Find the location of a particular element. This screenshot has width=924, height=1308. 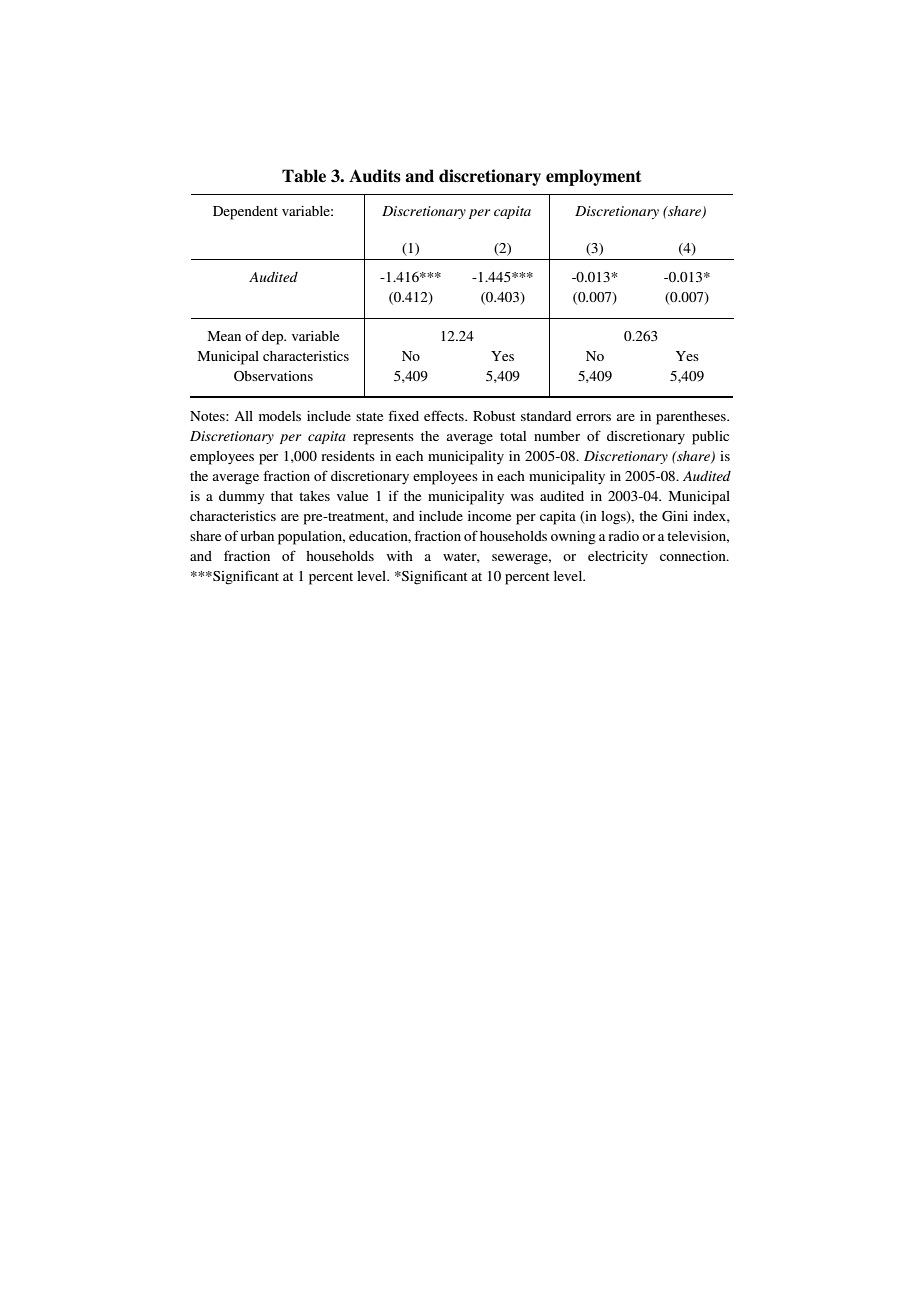

errors is located at coordinates (593, 417).
